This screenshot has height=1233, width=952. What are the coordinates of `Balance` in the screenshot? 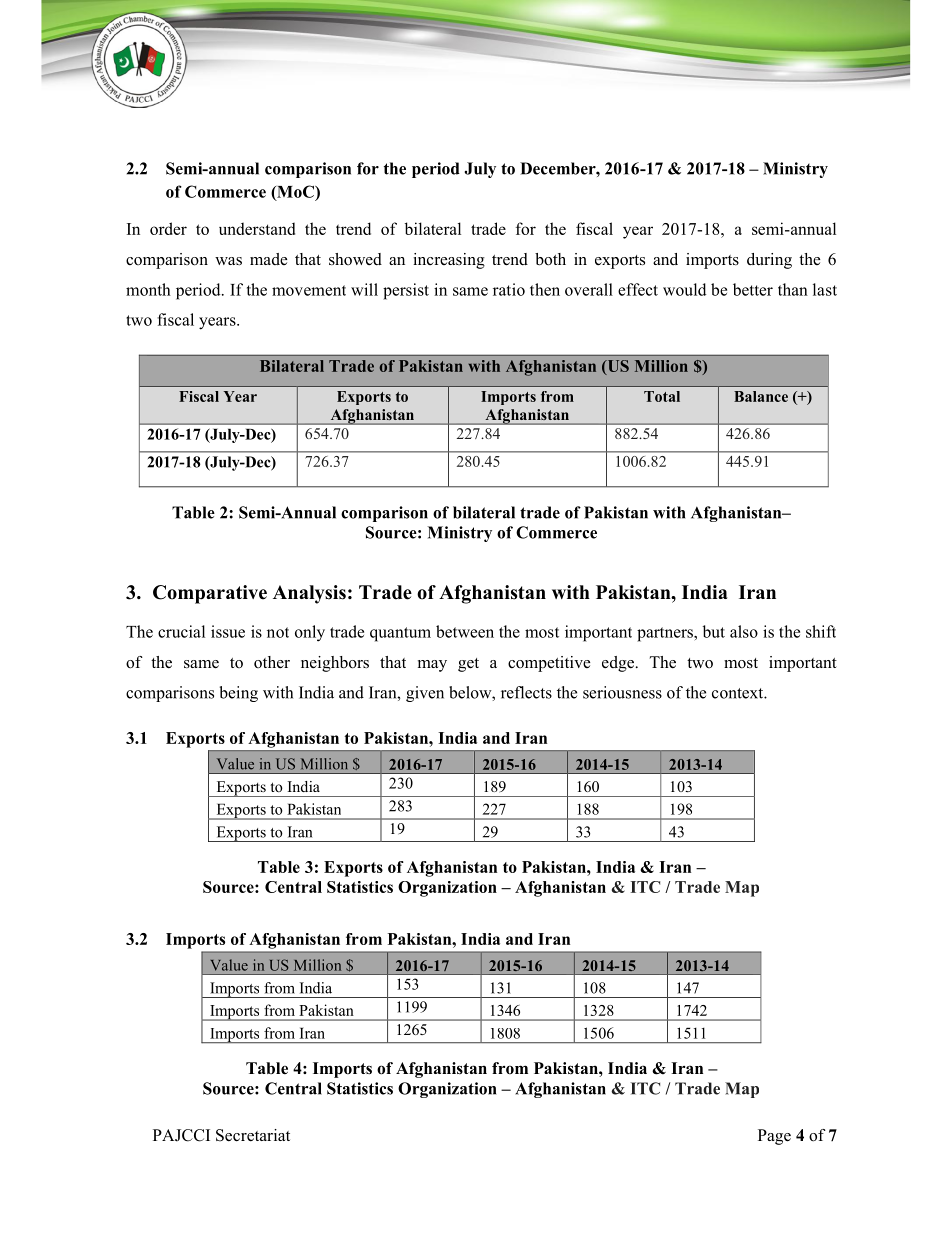 It's located at (761, 396).
